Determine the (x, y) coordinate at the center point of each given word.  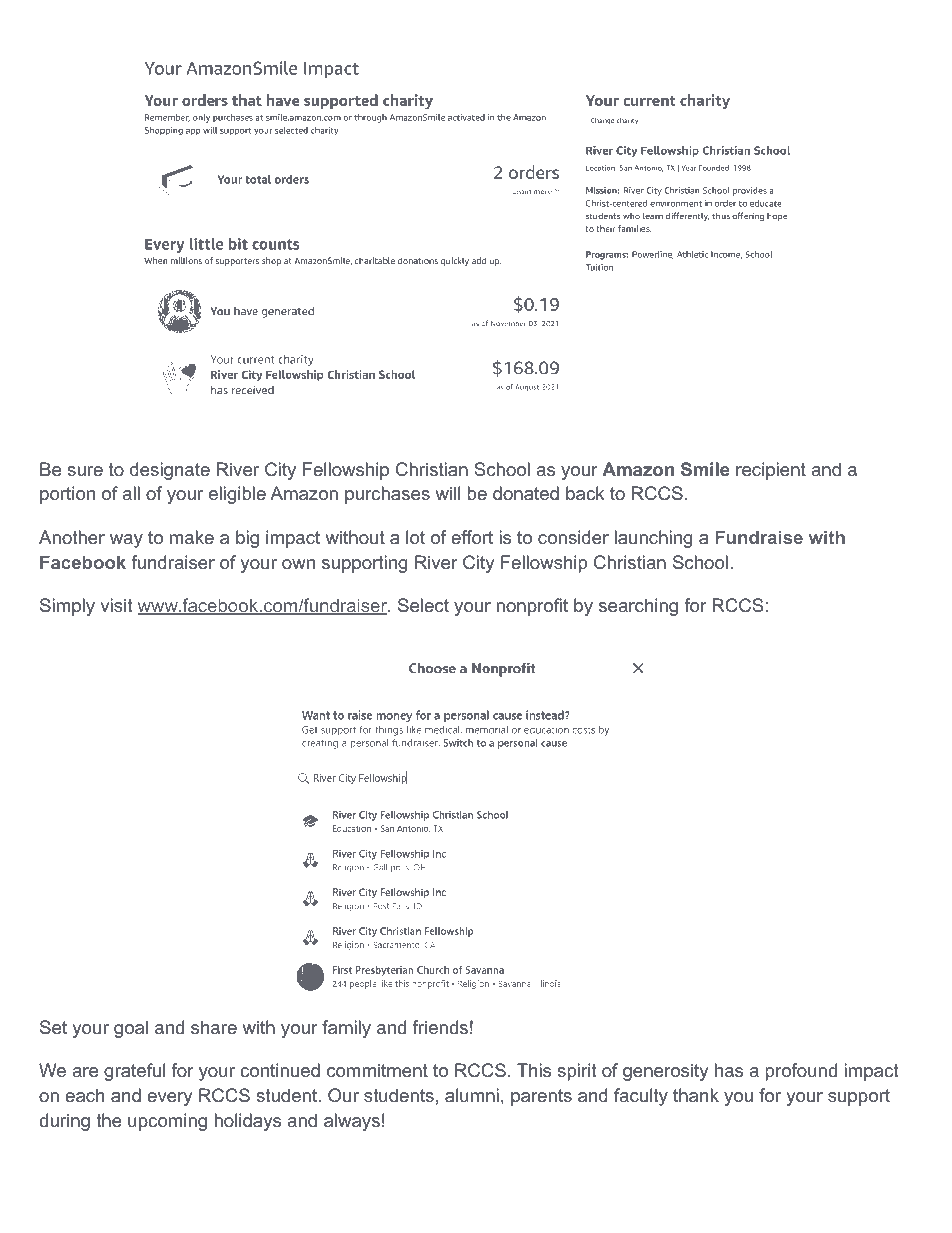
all (131, 493)
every (169, 1099)
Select (423, 605)
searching (638, 607)
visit (116, 605)
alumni (472, 1095)
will (447, 493)
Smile (705, 469)
